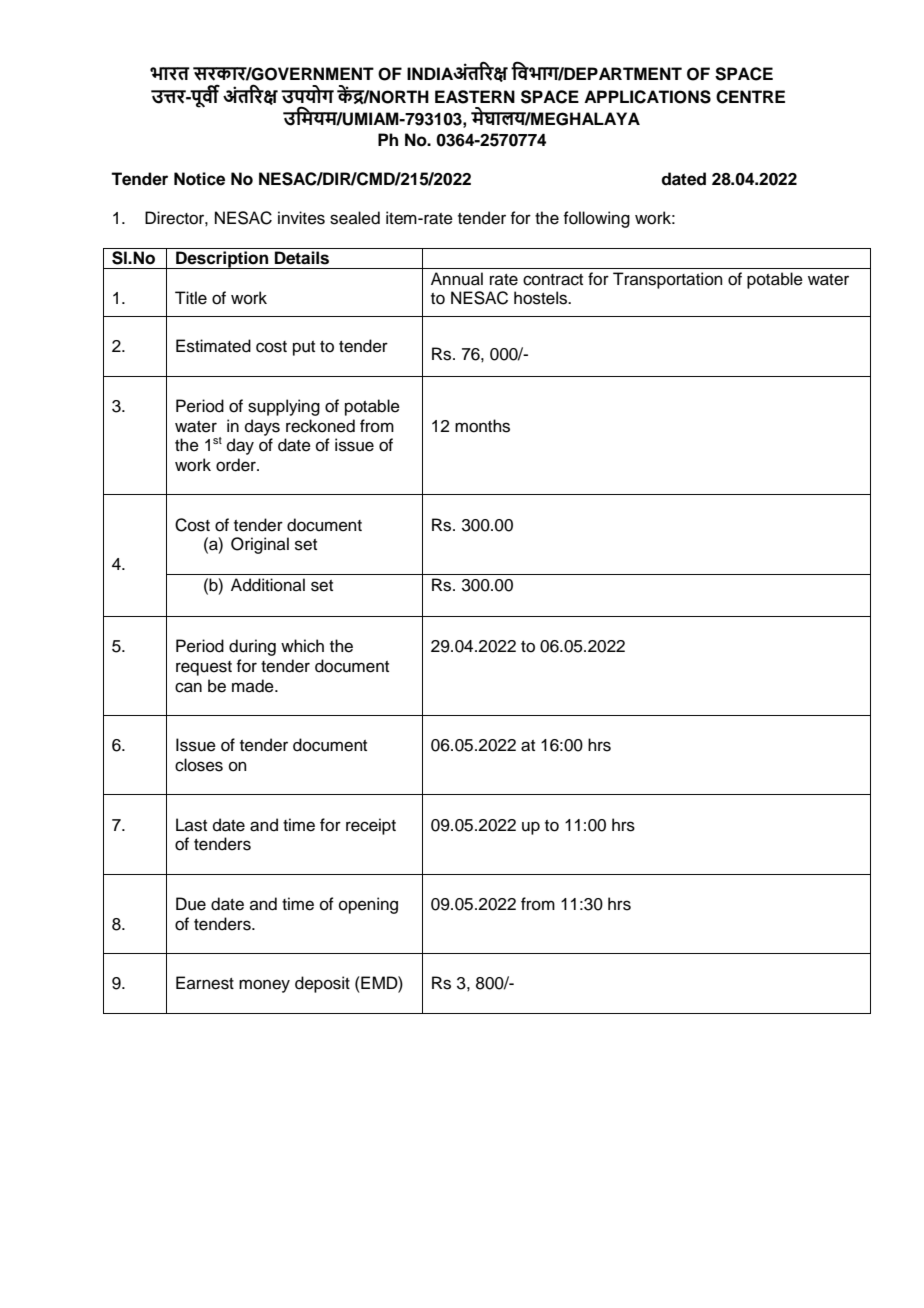 This screenshot has width=924, height=1308. I want to click on months, so click(482, 426).
